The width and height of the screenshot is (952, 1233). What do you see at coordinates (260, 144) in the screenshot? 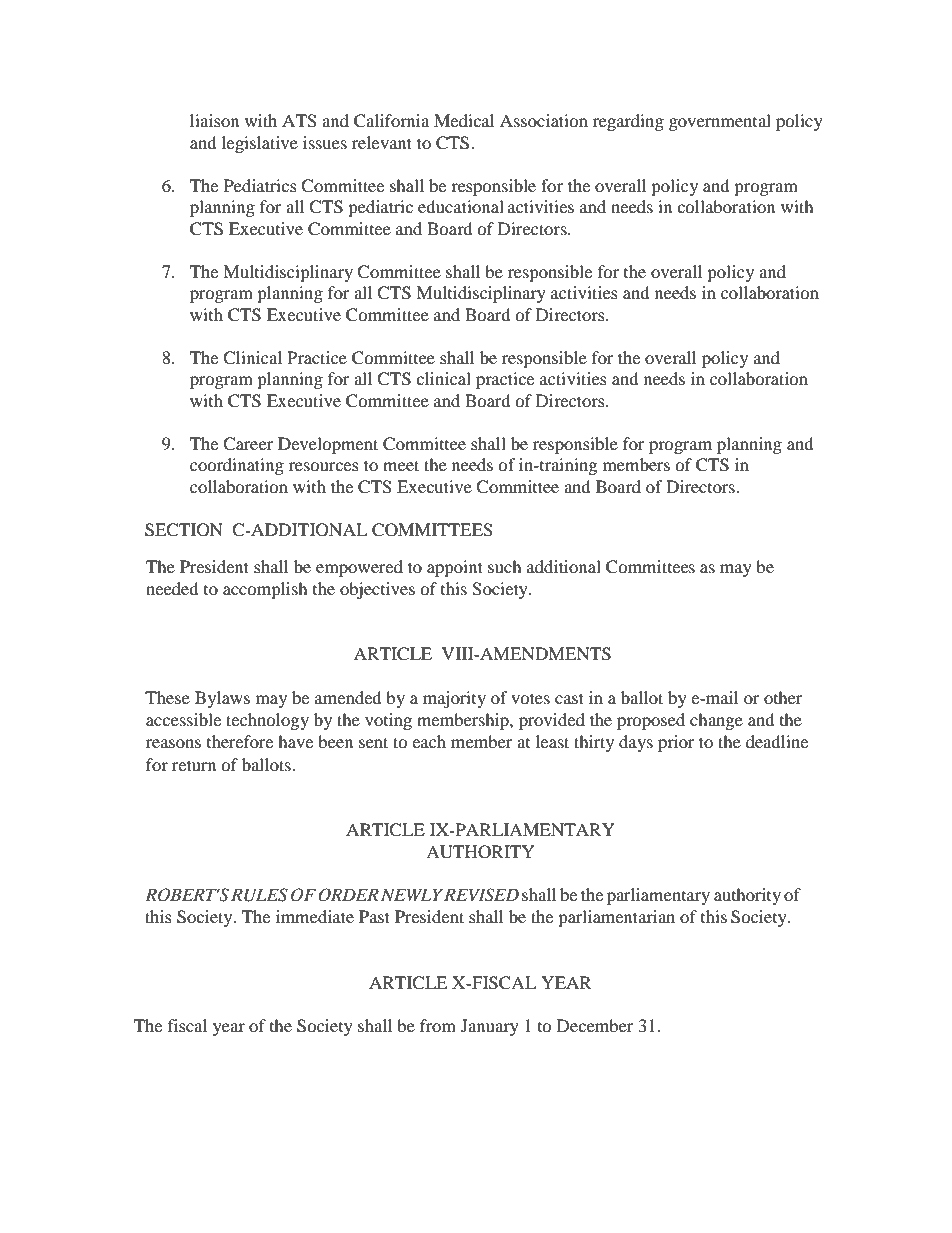
I see `legislative` at bounding box center [260, 144].
